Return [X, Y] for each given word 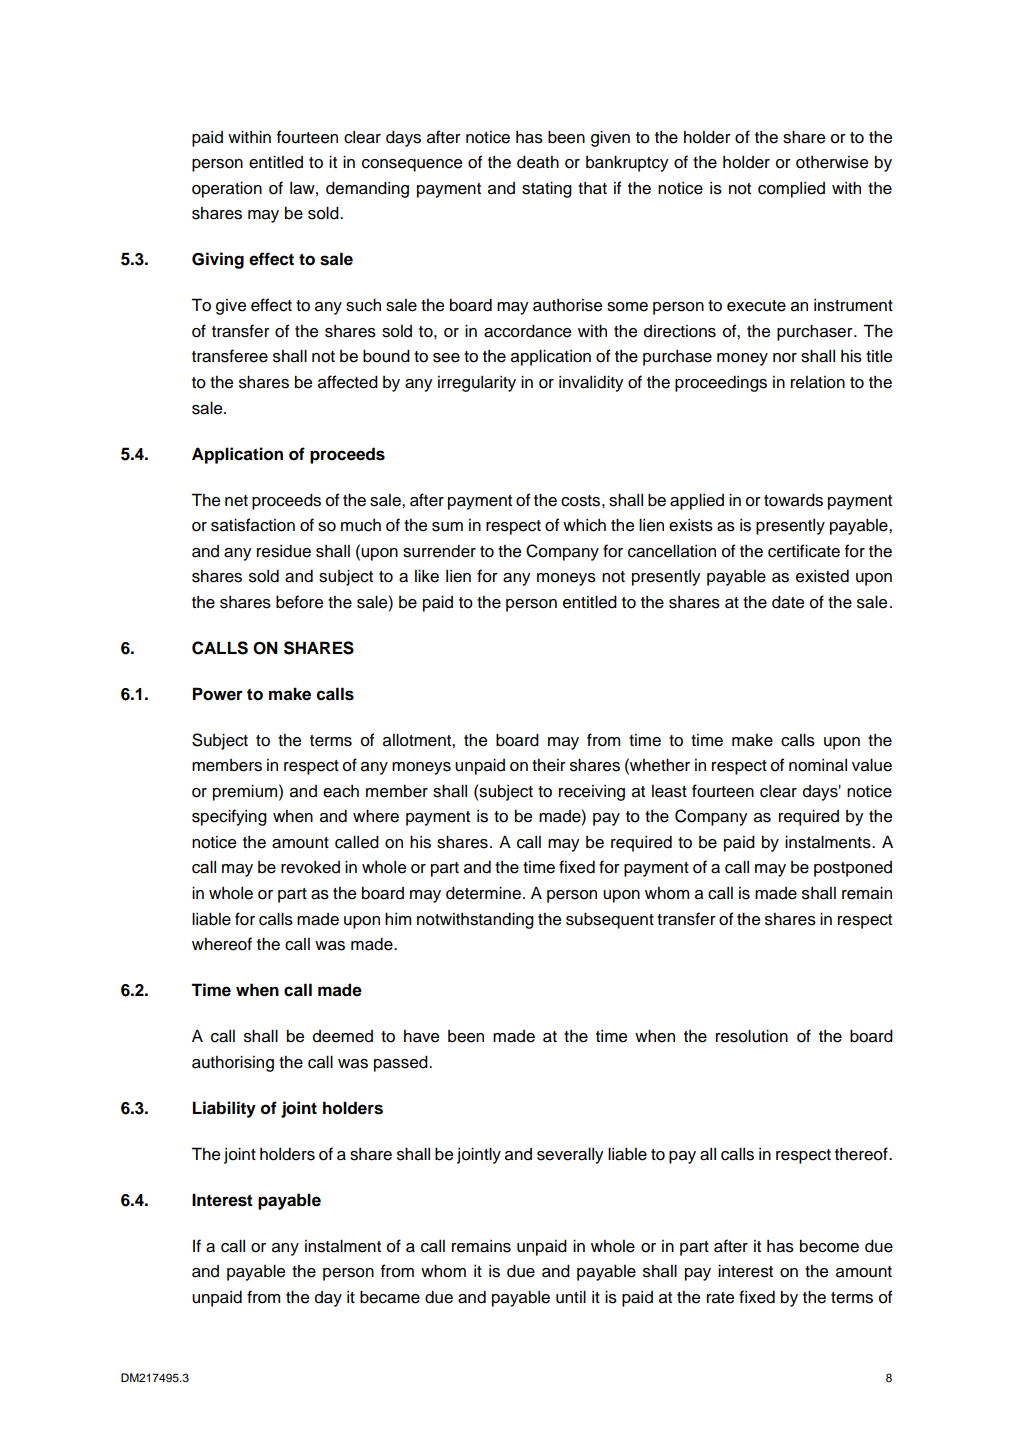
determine [483, 893]
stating [547, 189]
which [584, 525]
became [390, 1297]
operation [227, 189]
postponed [853, 869]
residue [284, 551]
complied [791, 190]
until [571, 1297]
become [829, 1246]
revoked [310, 867]
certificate [804, 551]
